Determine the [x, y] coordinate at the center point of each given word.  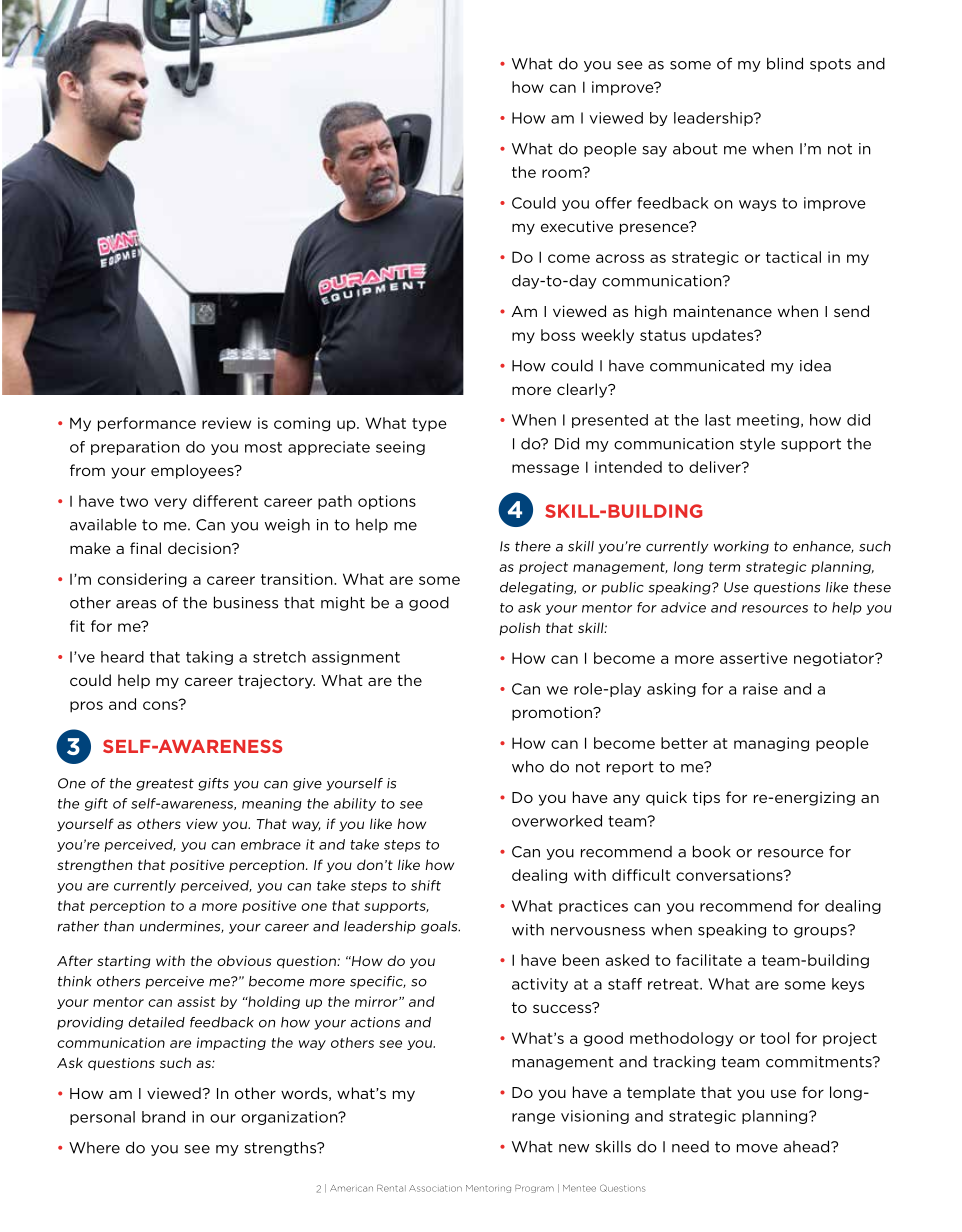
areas [136, 604]
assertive [754, 658]
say [654, 151]
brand [163, 1117]
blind [785, 63]
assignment [356, 658]
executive [577, 226]
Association [435, 1188]
